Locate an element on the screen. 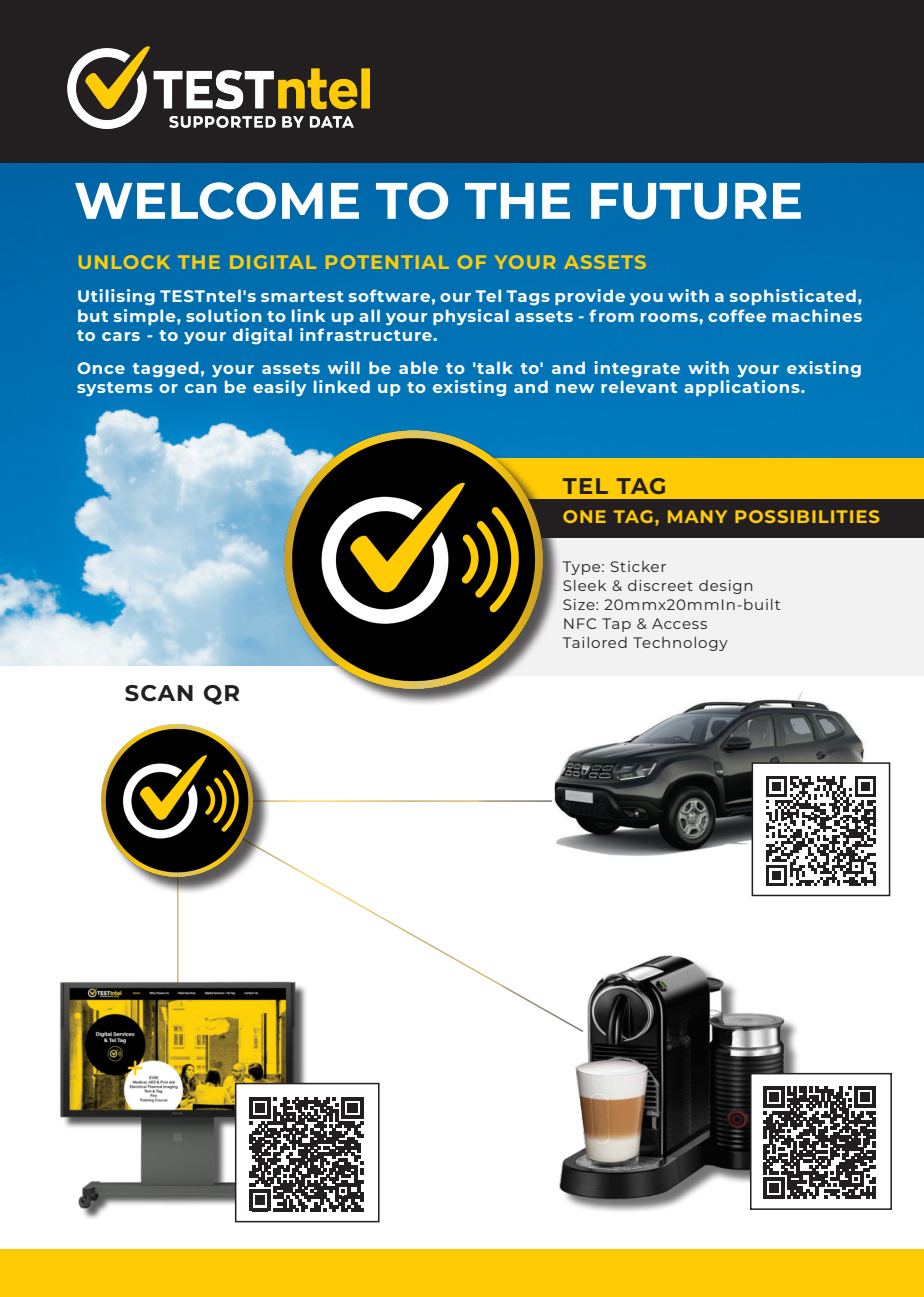 Image resolution: width=924 pixels, height=1297 pixels. able is located at coordinates (418, 367).
